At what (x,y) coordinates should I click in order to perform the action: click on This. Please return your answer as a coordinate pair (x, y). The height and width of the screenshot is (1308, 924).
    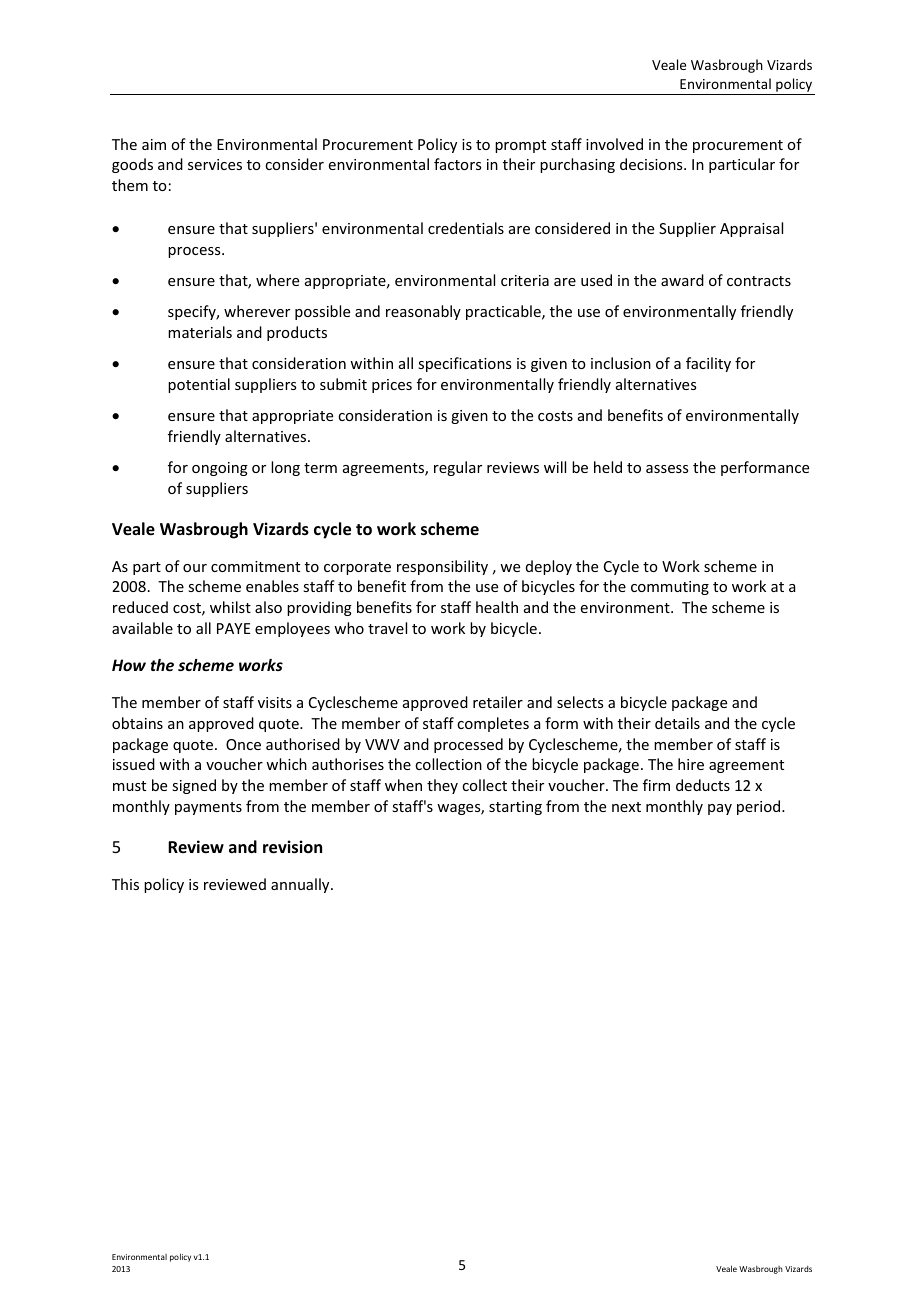
    Looking at the image, I should click on (125, 884).
